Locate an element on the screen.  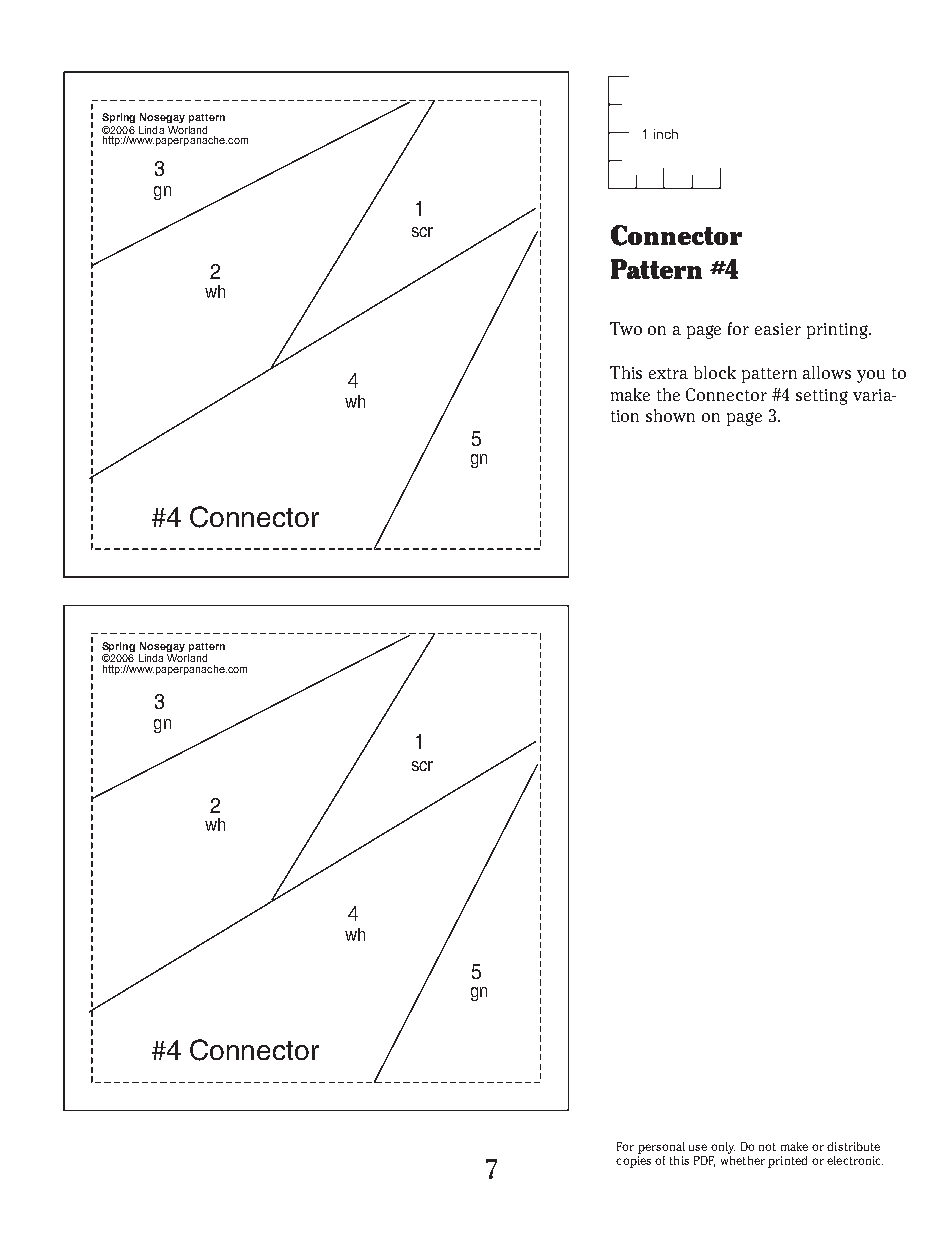
Two is located at coordinates (626, 328).
